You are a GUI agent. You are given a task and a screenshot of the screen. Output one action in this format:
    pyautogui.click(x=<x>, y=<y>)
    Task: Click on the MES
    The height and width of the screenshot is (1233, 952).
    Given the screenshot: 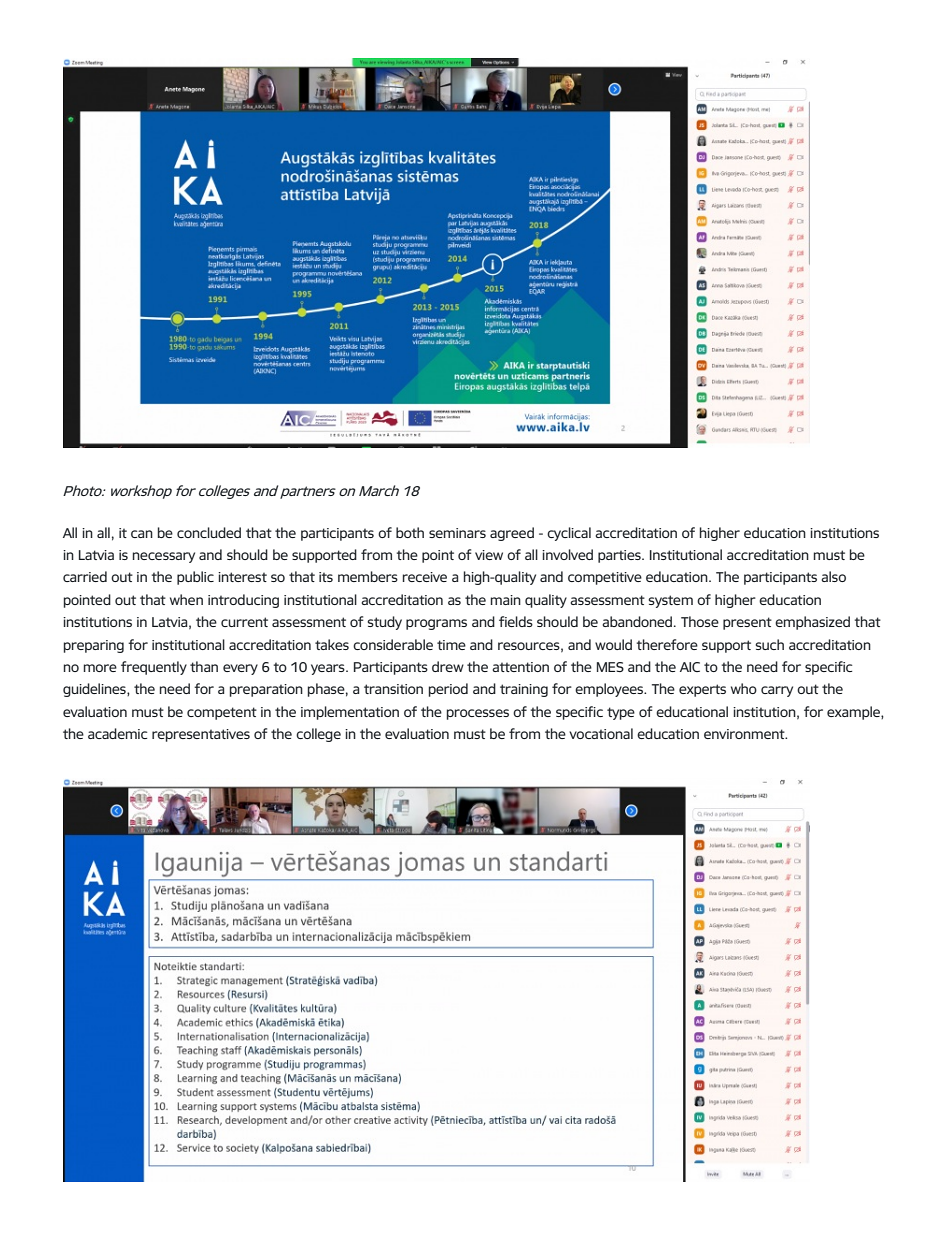 What is the action you would take?
    pyautogui.click(x=610, y=667)
